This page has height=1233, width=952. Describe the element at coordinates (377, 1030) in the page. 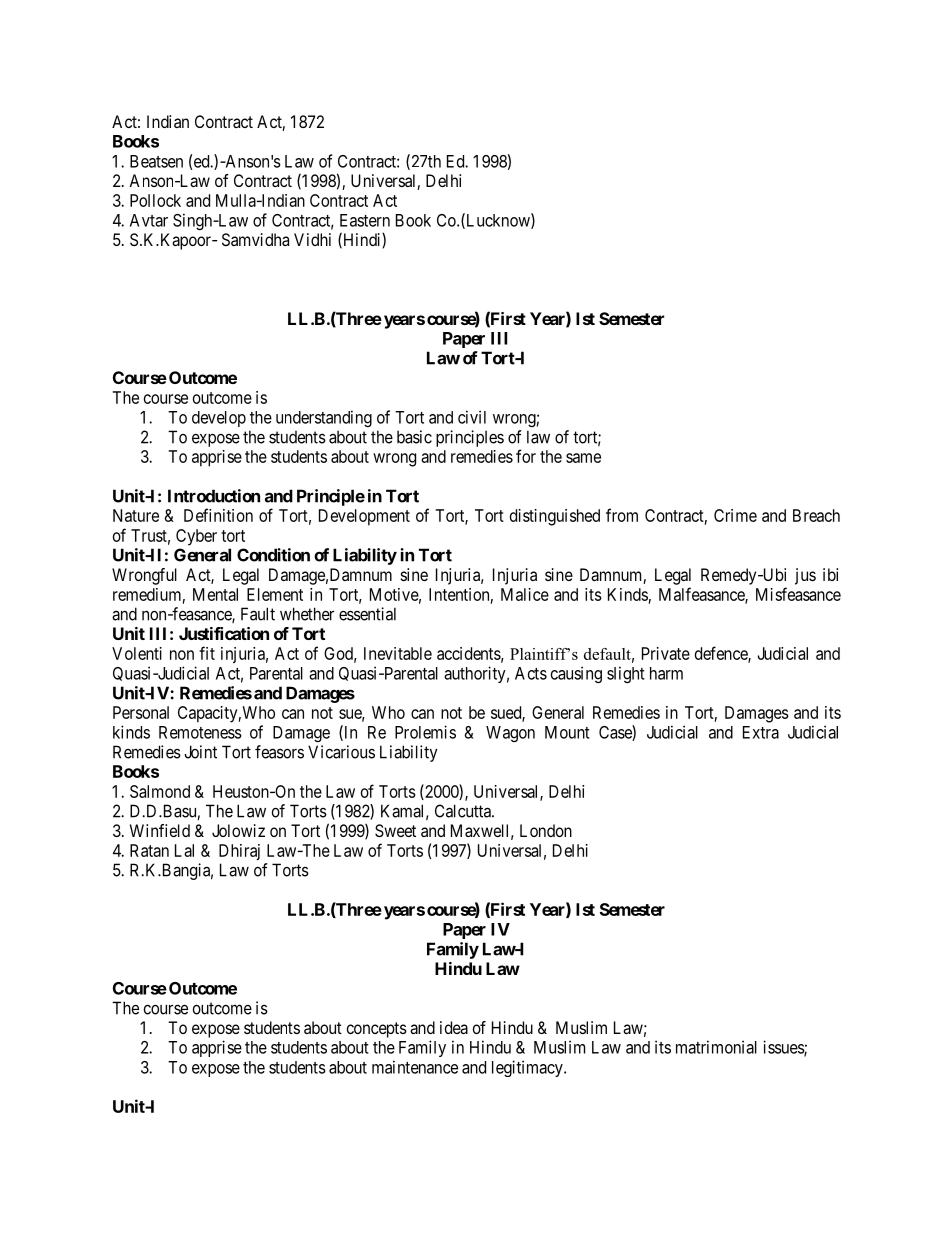

I see `concepts` at that location.
